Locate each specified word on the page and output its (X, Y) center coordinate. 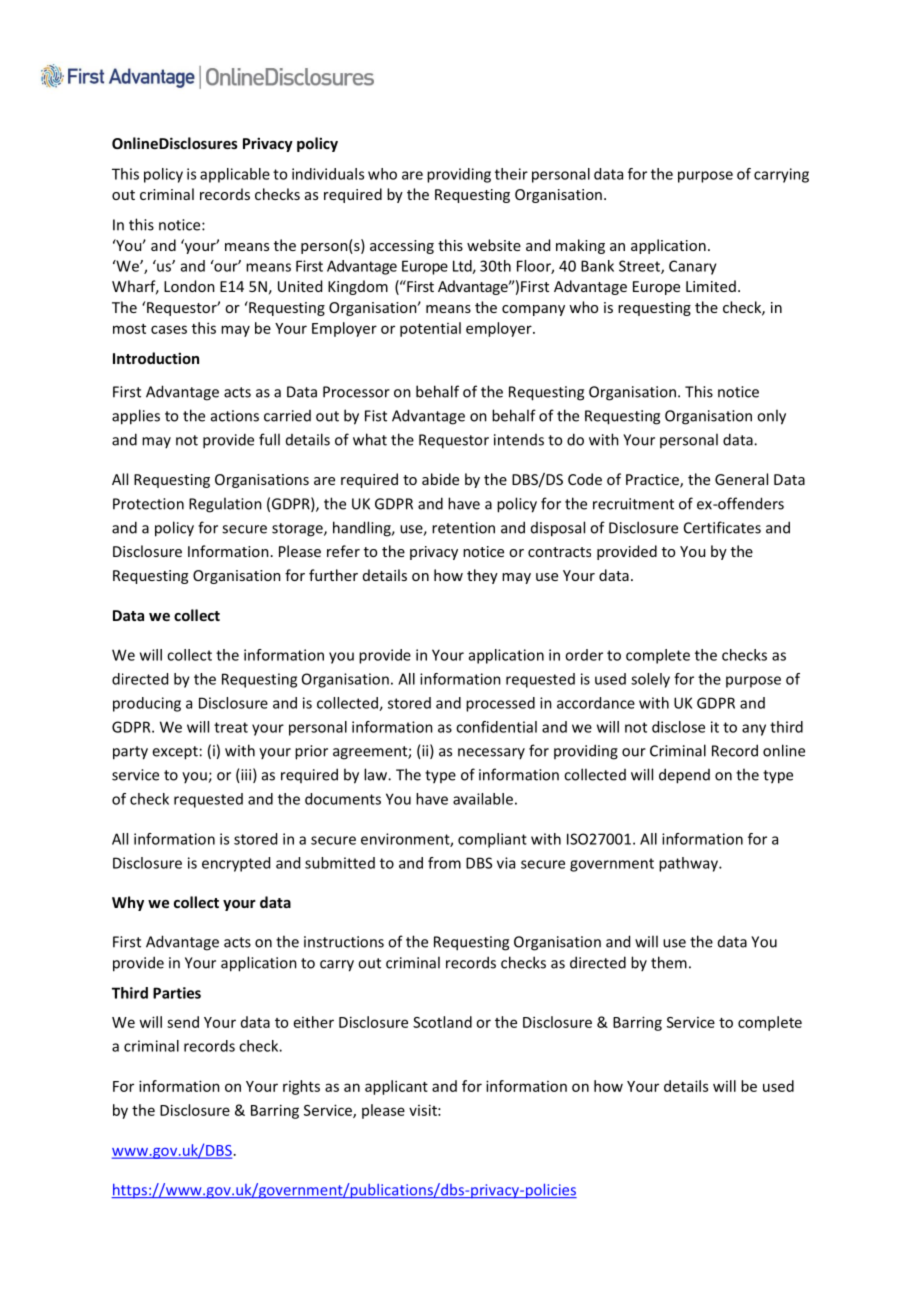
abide (440, 479)
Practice (653, 481)
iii (245, 776)
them (669, 962)
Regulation (225, 505)
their (511, 174)
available (483, 799)
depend (684, 776)
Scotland (442, 1022)
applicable (235, 175)
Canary (693, 267)
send (183, 1022)
